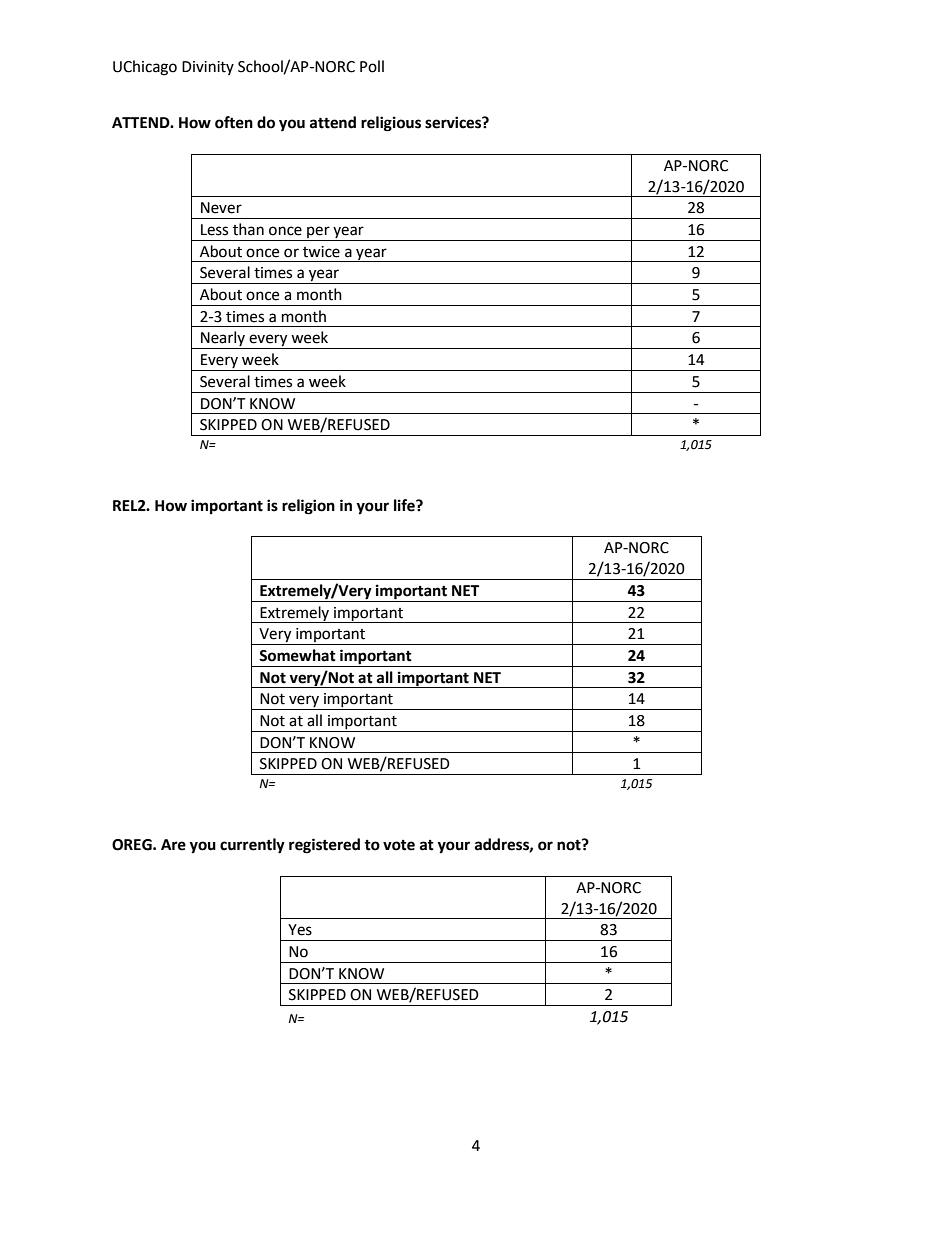 The height and width of the screenshot is (1233, 952). Describe the element at coordinates (405, 505) in the screenshot. I see `life` at that location.
